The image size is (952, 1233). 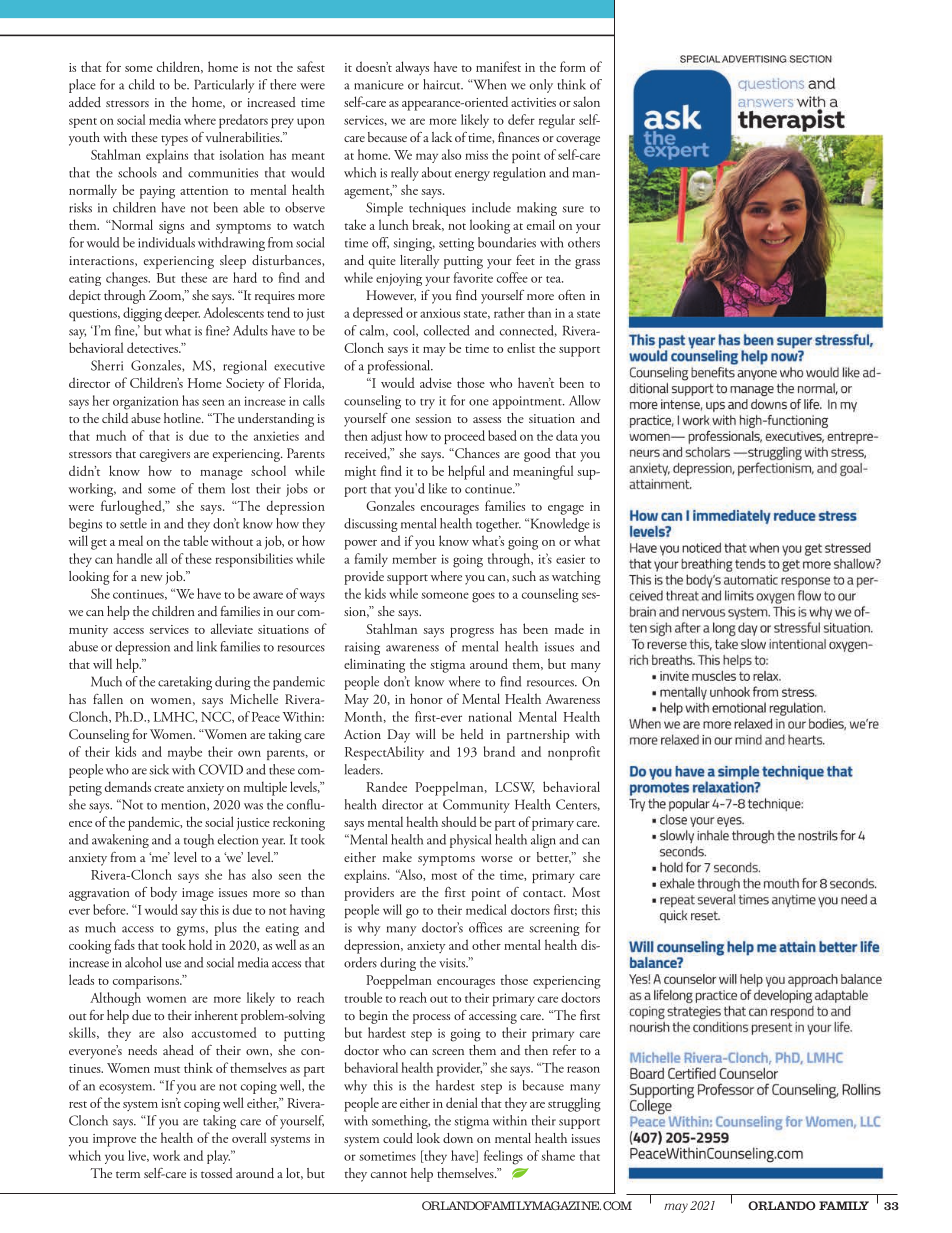 What do you see at coordinates (294, 1174) in the image?
I see `lot` at bounding box center [294, 1174].
